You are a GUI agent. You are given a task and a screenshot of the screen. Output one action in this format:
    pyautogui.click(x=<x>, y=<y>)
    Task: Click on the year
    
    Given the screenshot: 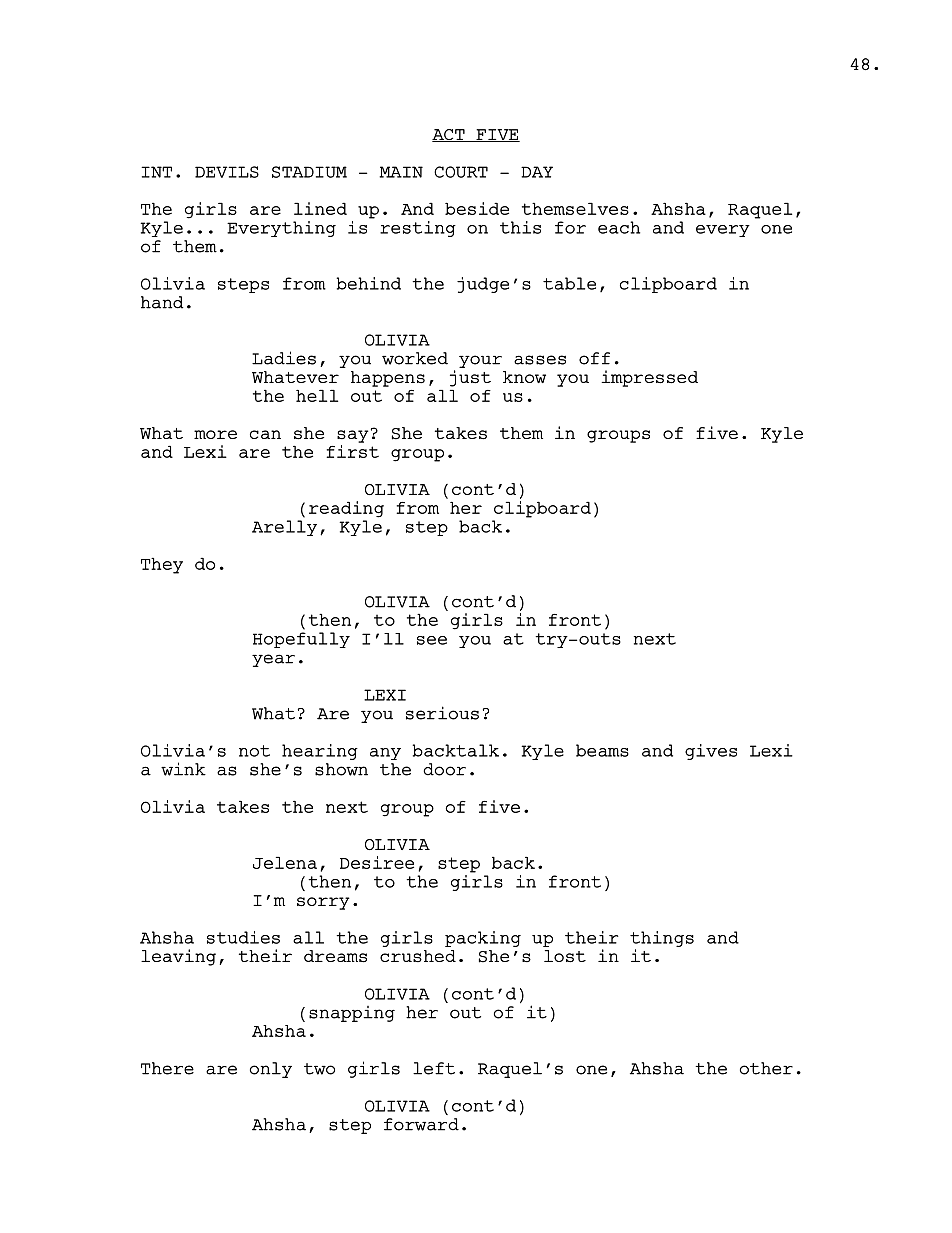 What is the action you would take?
    pyautogui.click(x=273, y=660)
